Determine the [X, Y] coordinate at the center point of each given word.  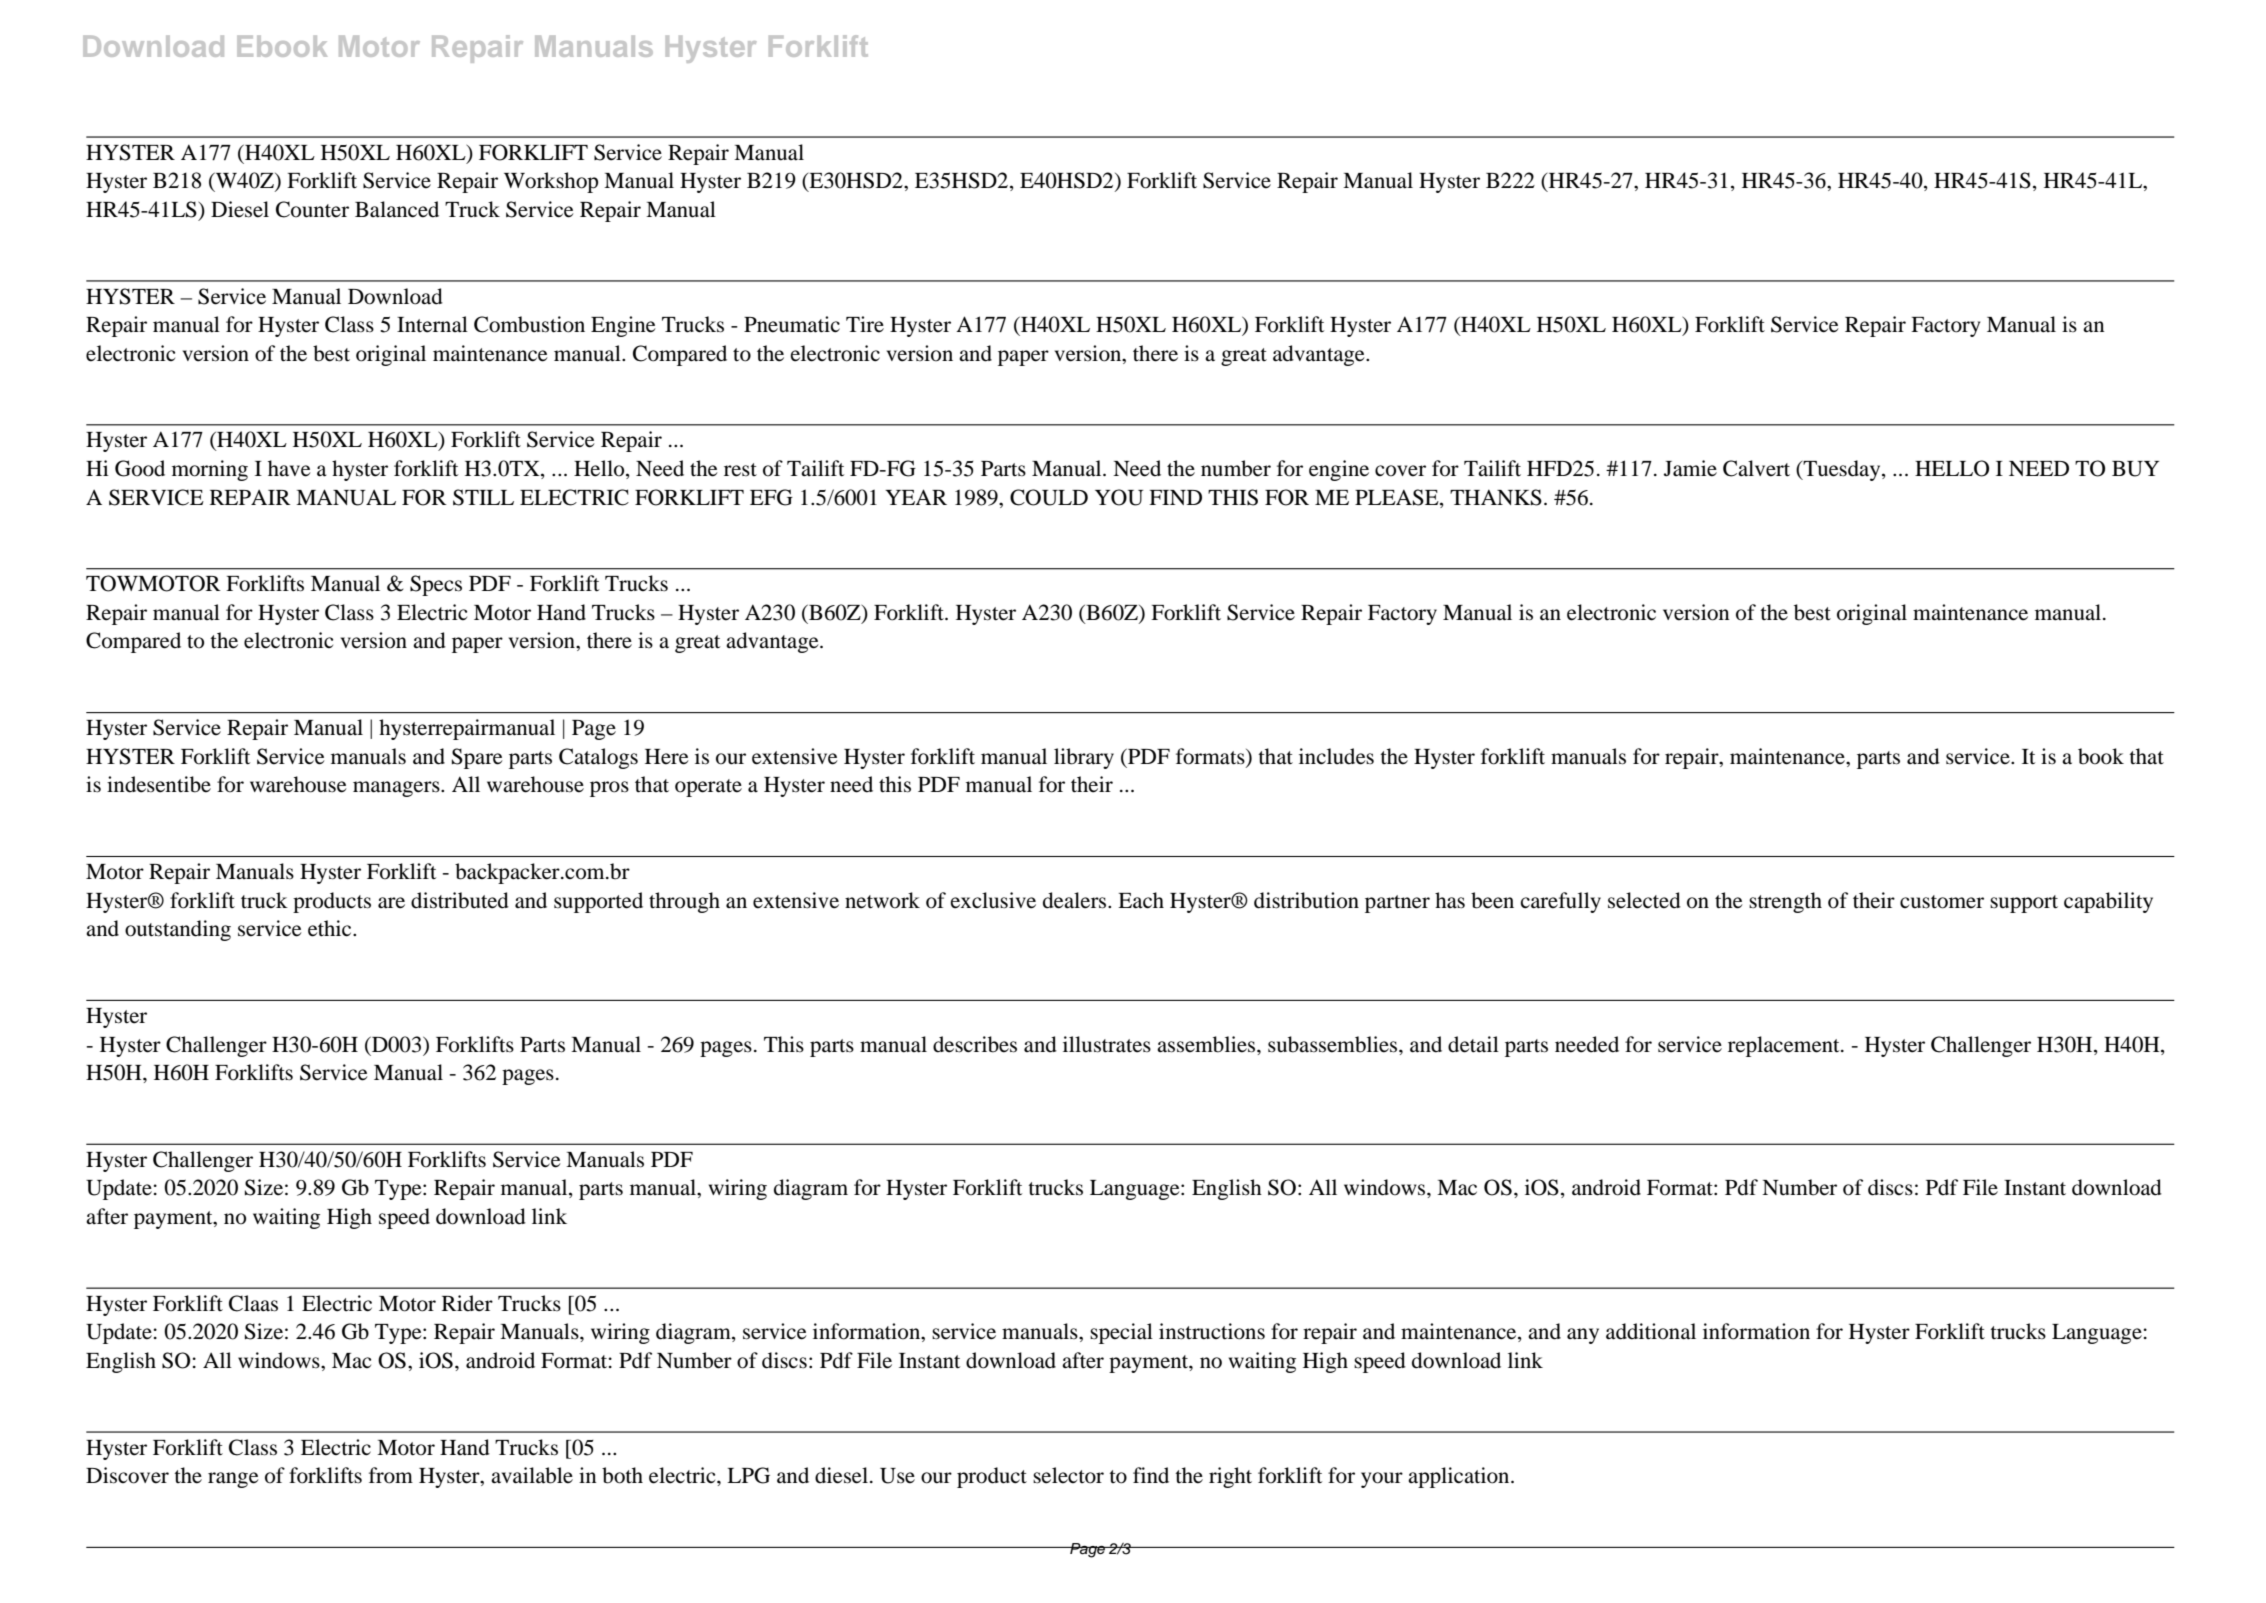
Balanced [397, 209]
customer [1942, 902]
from [391, 1475]
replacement [1785, 1046]
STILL [483, 497]
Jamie [1690, 468]
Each [1141, 900]
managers [397, 789]
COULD [1049, 497]
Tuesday [1842, 470]
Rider [467, 1303]
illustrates [1107, 1044]
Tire [865, 324]
